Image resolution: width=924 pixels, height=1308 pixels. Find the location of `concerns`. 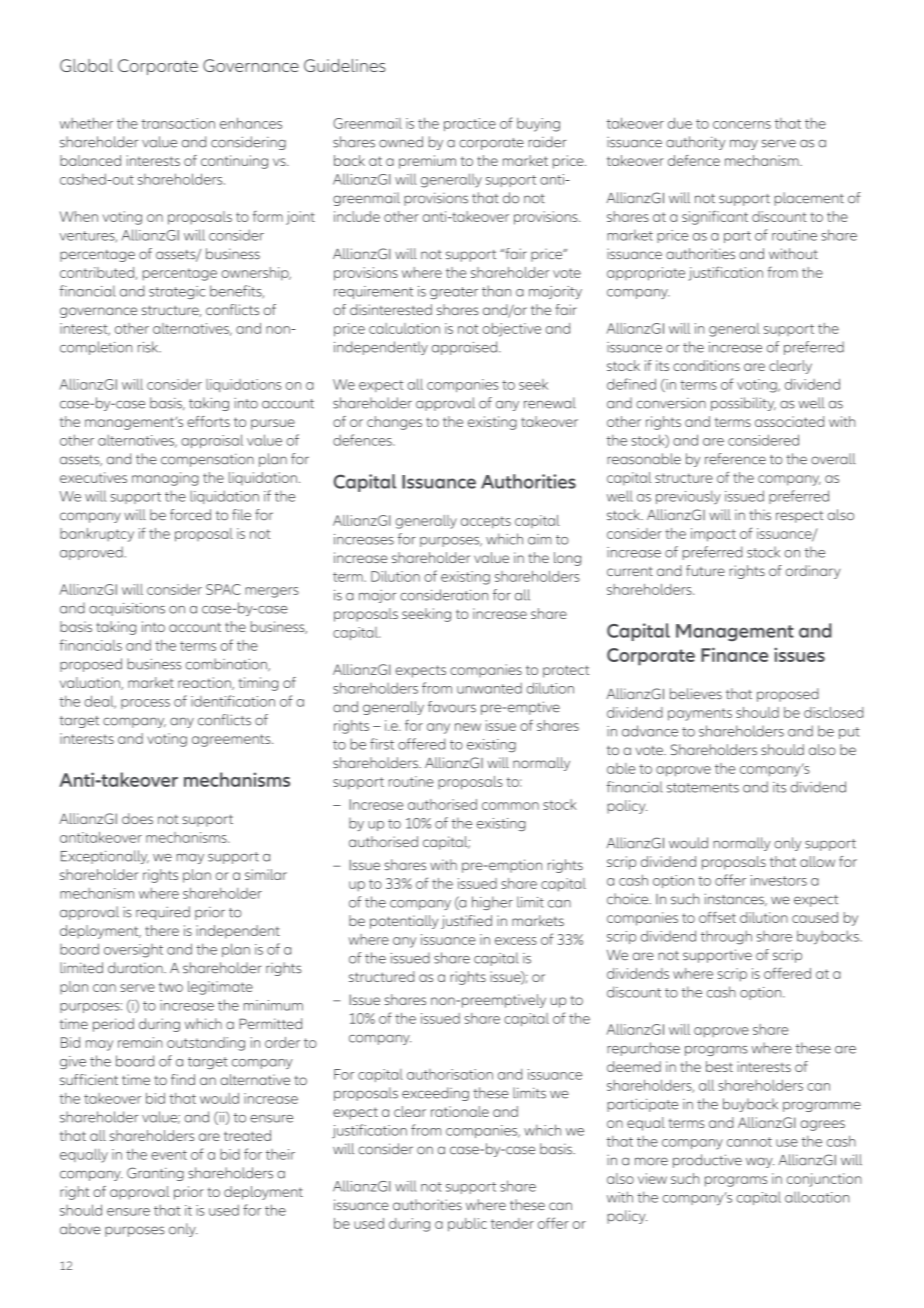

concerns is located at coordinates (742, 125).
